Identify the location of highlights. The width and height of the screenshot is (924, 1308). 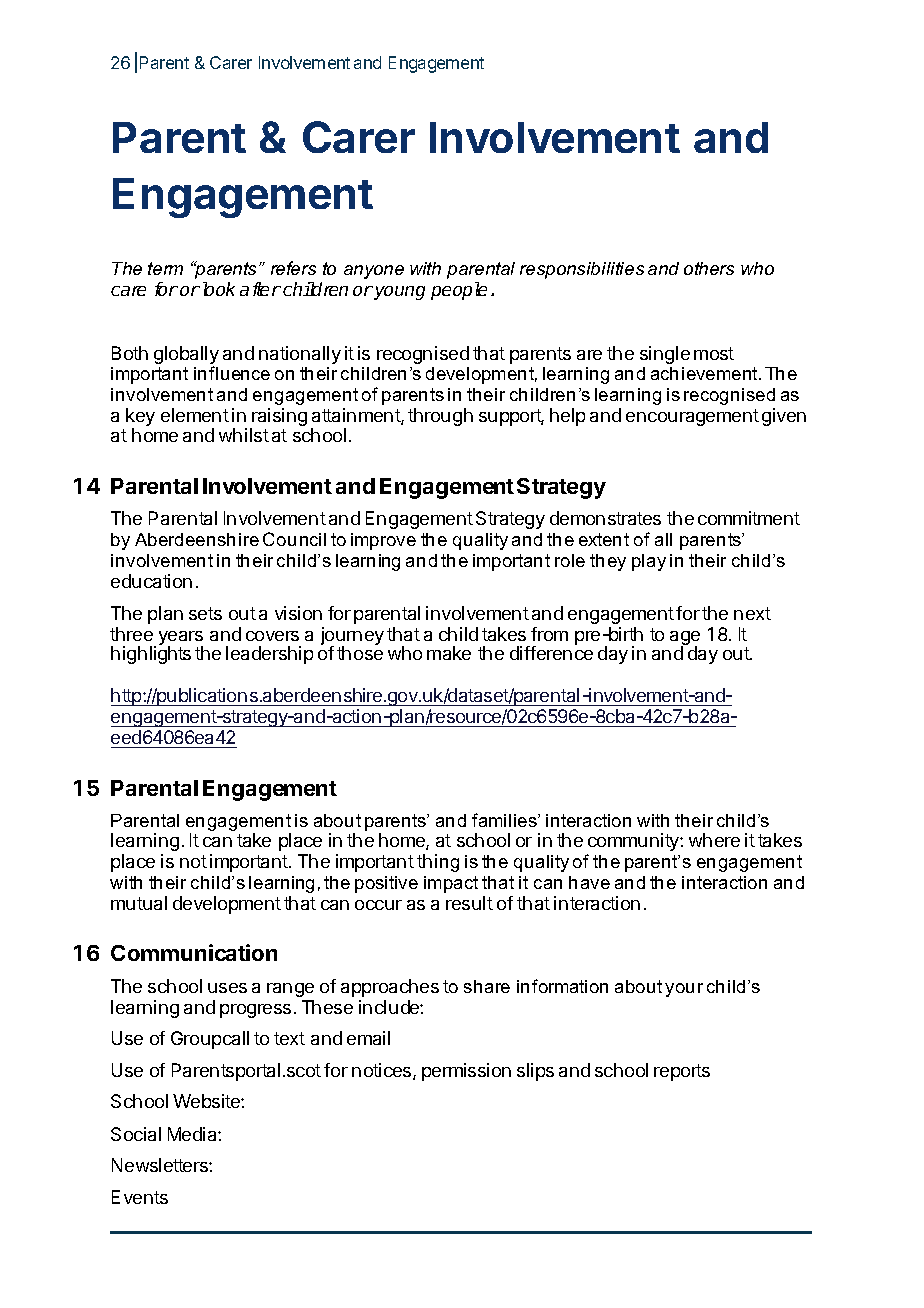
(151, 655).
